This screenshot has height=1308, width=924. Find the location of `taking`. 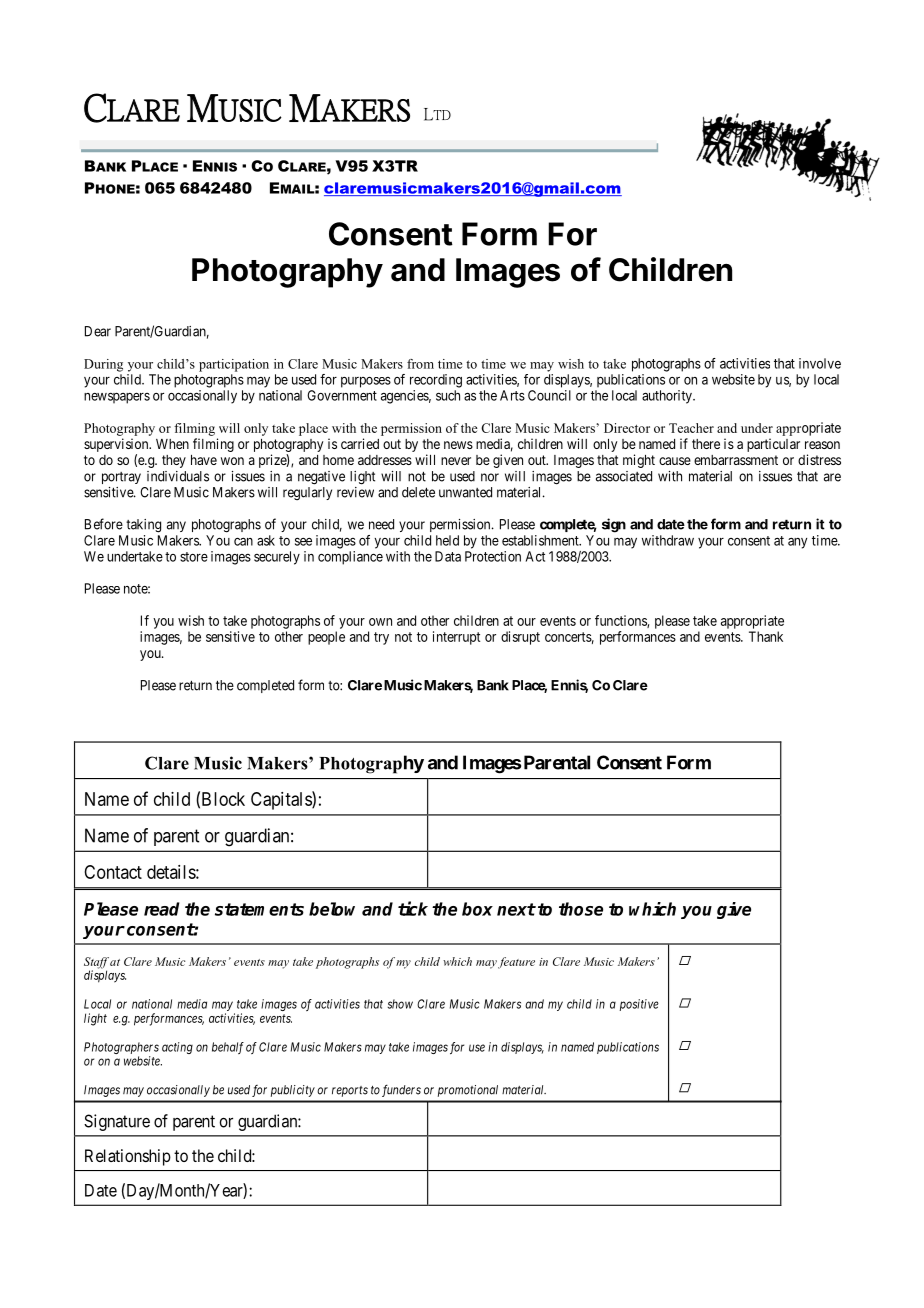

taking is located at coordinates (143, 526).
